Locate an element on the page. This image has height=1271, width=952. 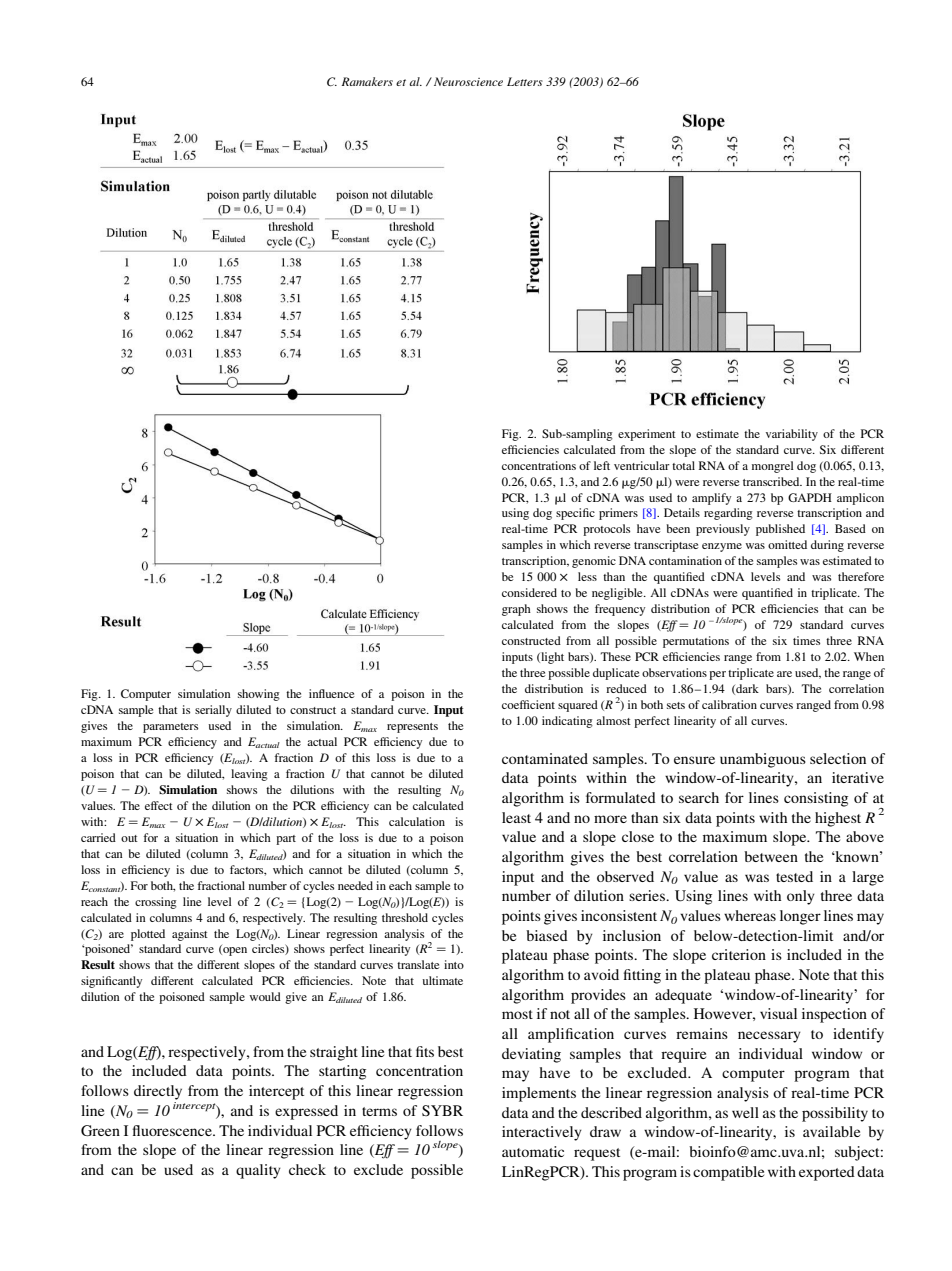
mongrel is located at coordinates (772, 467).
